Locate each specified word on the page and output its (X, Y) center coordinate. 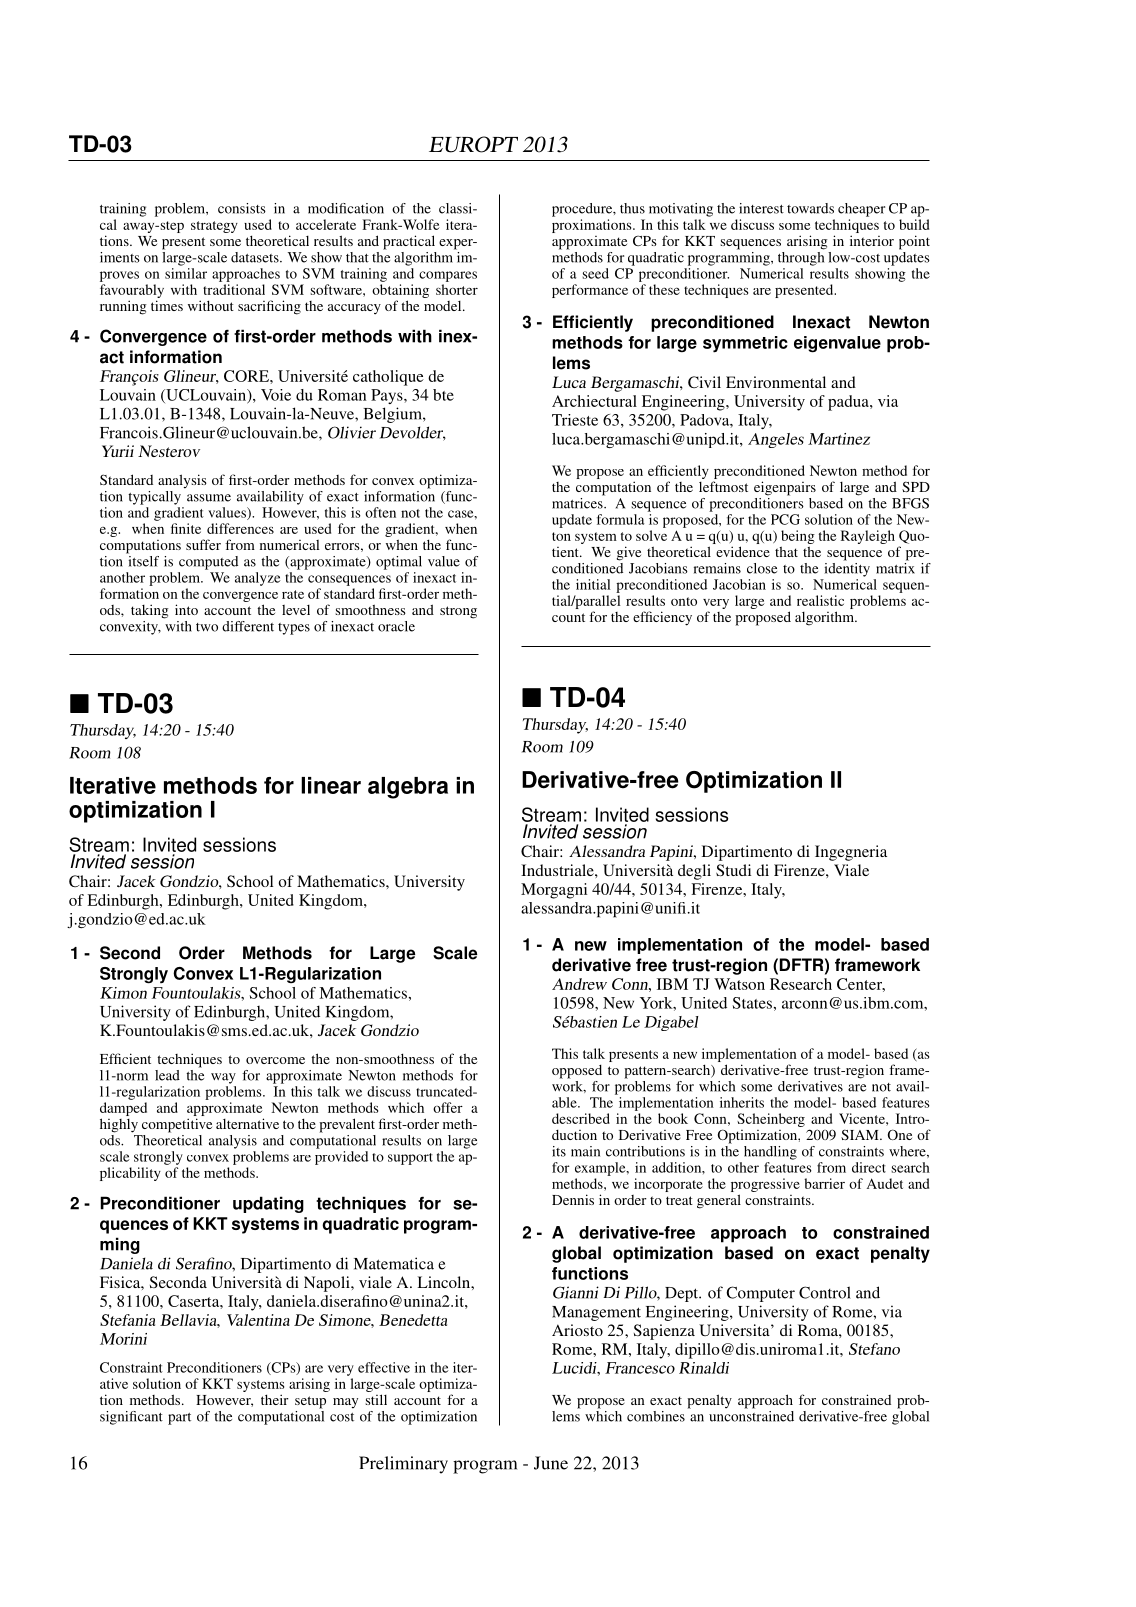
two (207, 627)
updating (268, 1204)
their (275, 1399)
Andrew (579, 984)
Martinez (839, 439)
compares (448, 276)
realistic (820, 600)
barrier (824, 1183)
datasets (256, 257)
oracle (396, 626)
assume (209, 498)
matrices (578, 502)
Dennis (573, 1199)
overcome (275, 1060)
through (801, 257)
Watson (739, 984)
